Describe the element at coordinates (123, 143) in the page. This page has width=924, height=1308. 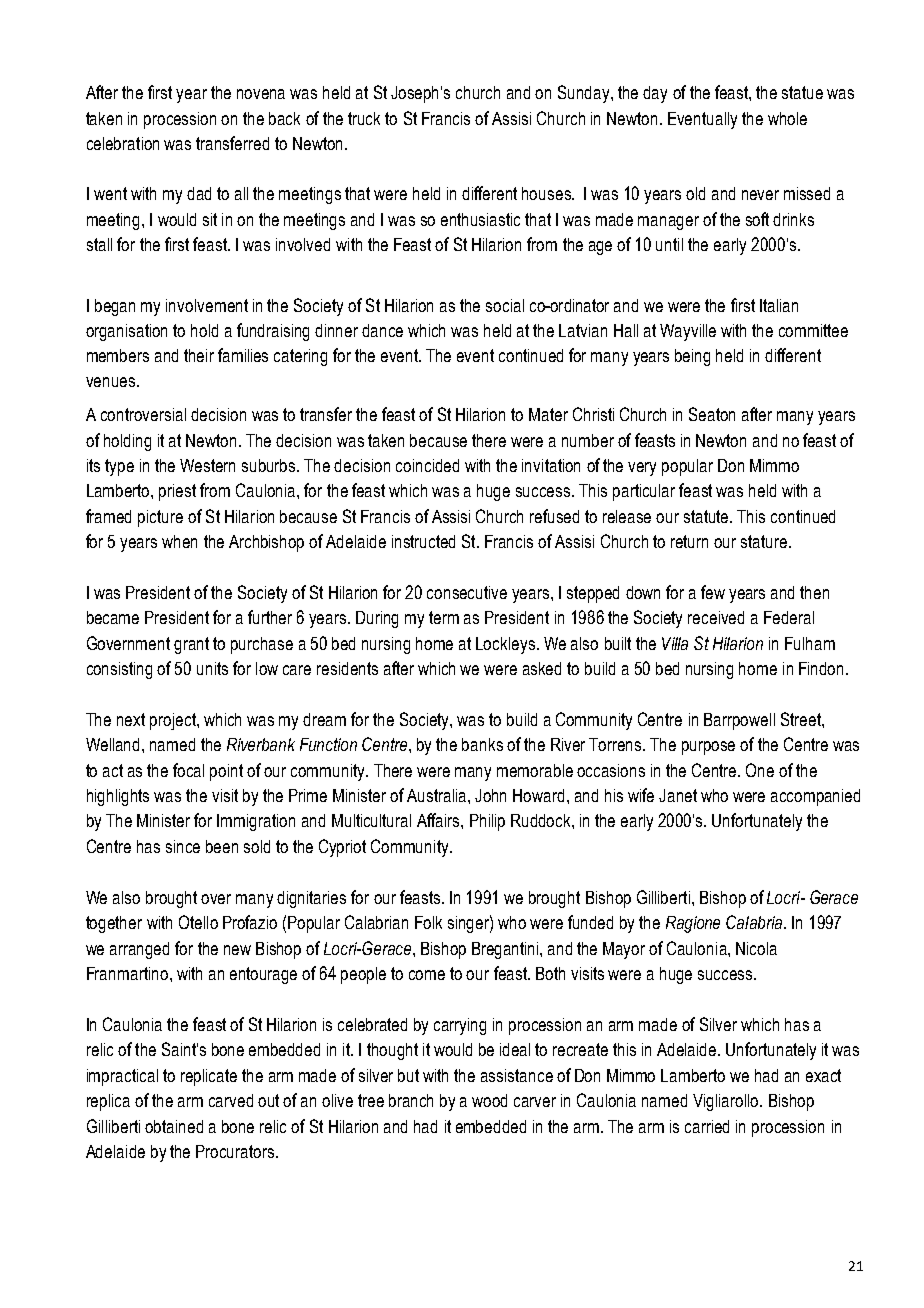
I see `celebration` at that location.
